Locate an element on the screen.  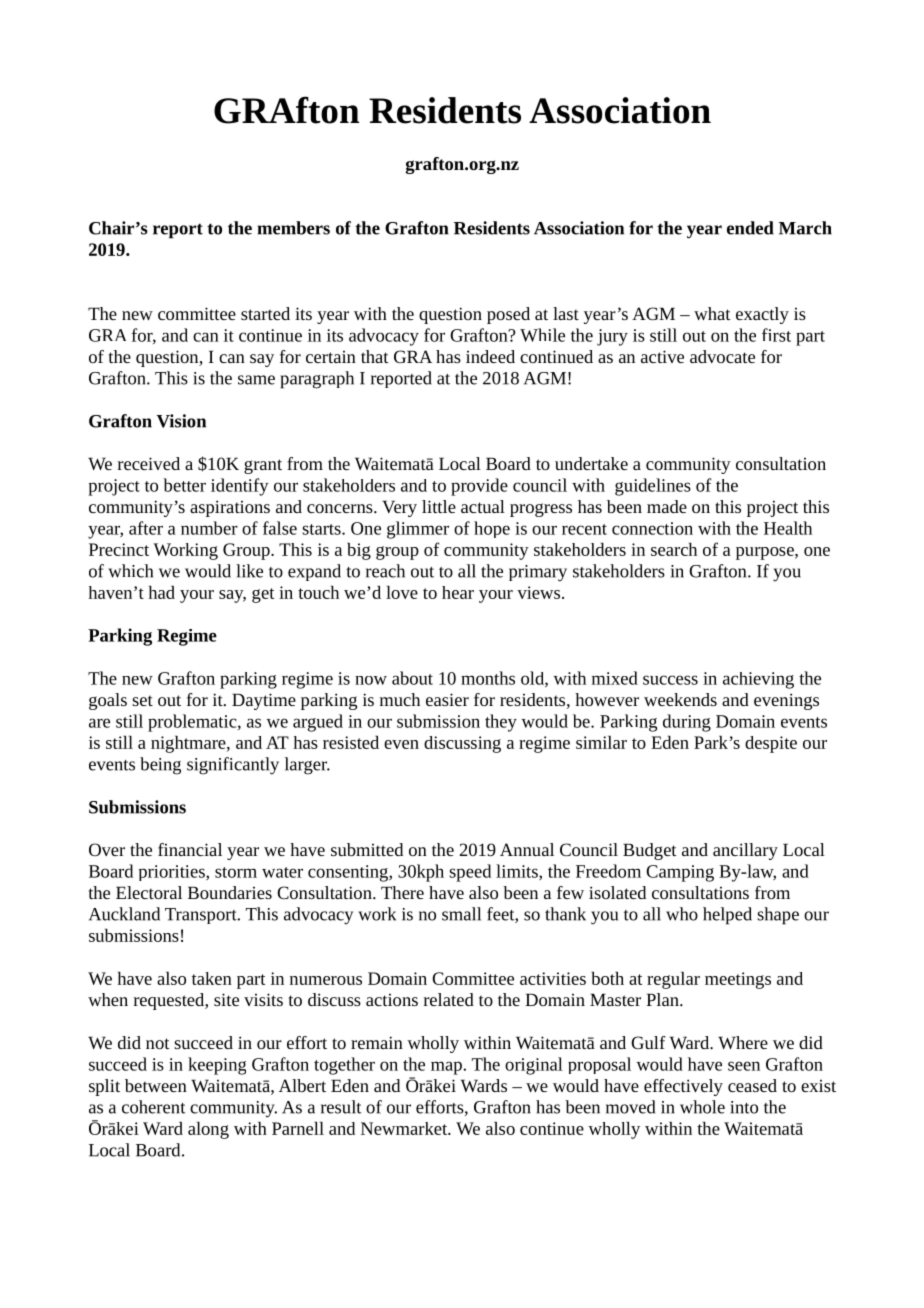
ended is located at coordinates (750, 228).
